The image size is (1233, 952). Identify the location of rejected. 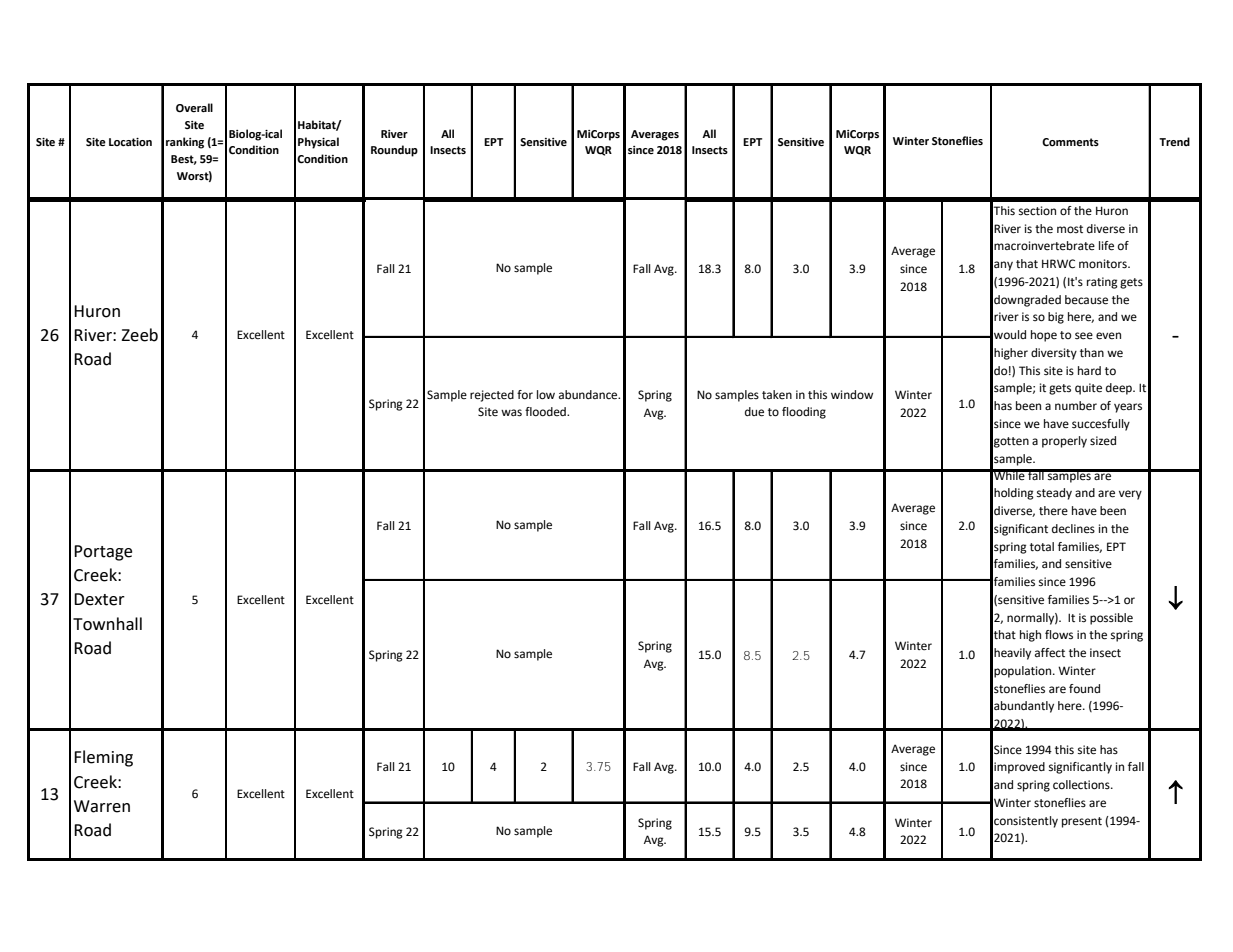
(492, 396).
